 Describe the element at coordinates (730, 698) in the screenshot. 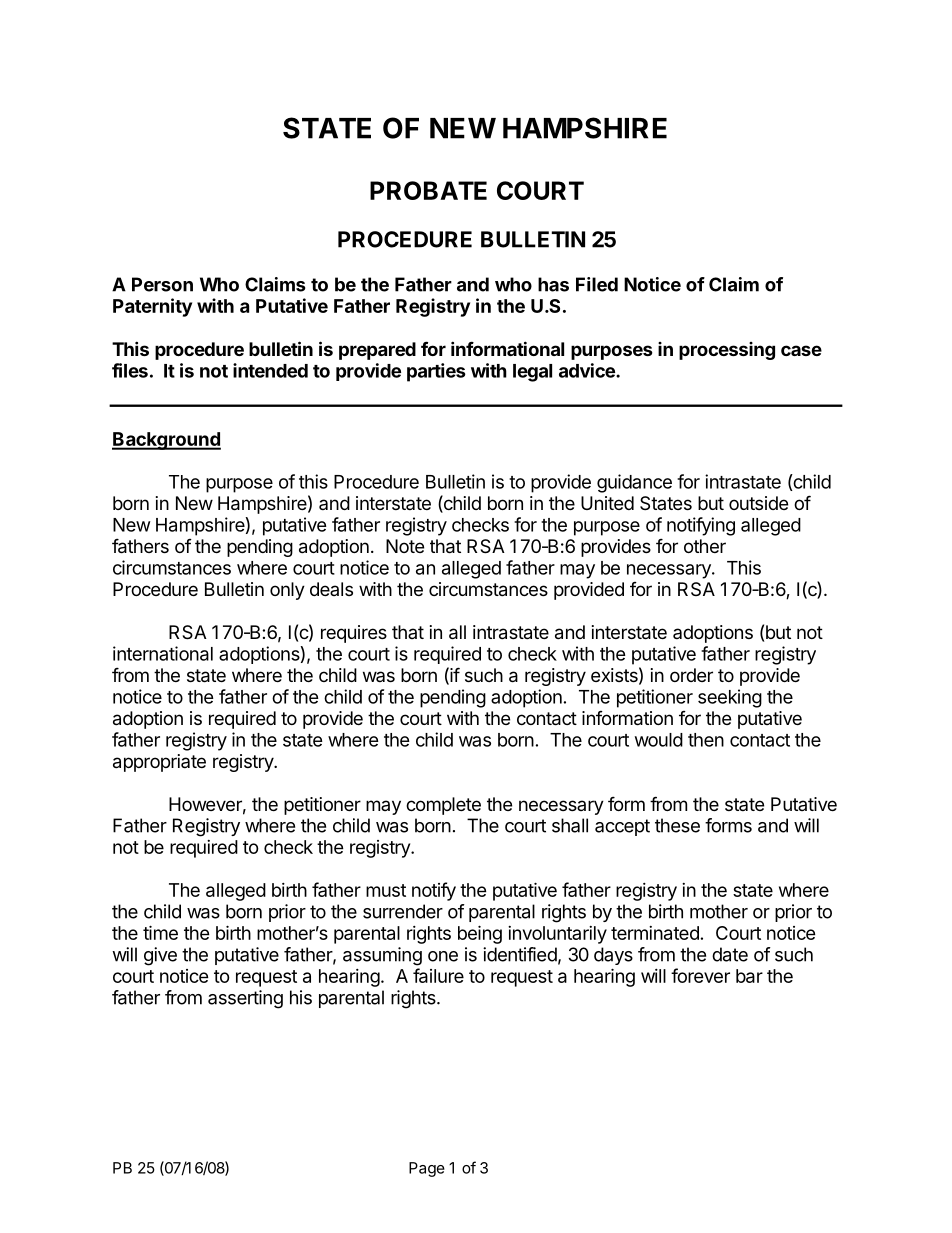

I see `seeking` at that location.
